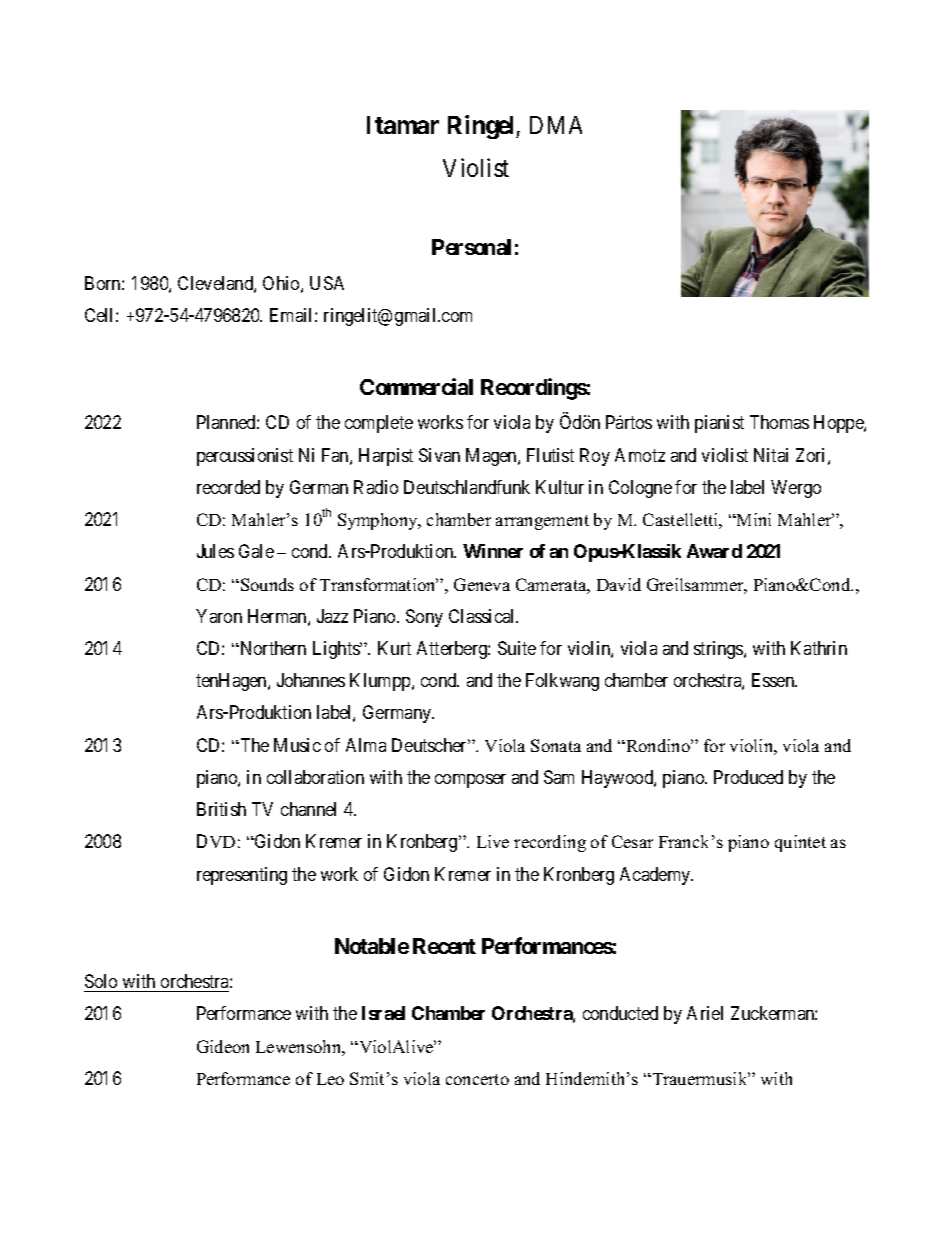  Describe the element at coordinates (424, 618) in the screenshot. I see `Sony` at that location.
